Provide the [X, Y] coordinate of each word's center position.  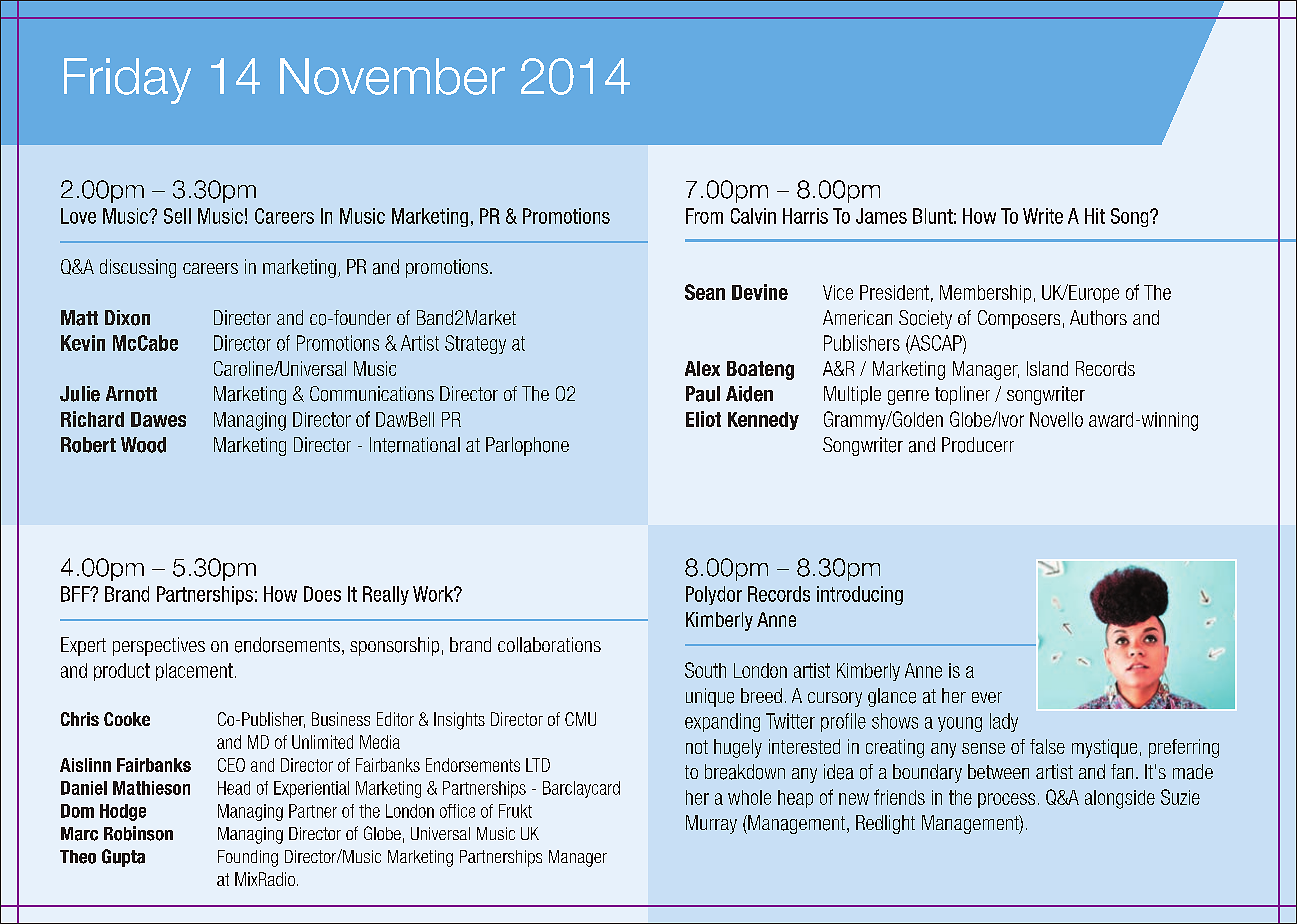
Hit [1095, 216]
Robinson [138, 833]
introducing [860, 595]
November [392, 76]
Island [1047, 368]
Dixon [127, 318]
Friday [127, 81]
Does [322, 594]
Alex [702, 368]
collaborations [549, 645]
